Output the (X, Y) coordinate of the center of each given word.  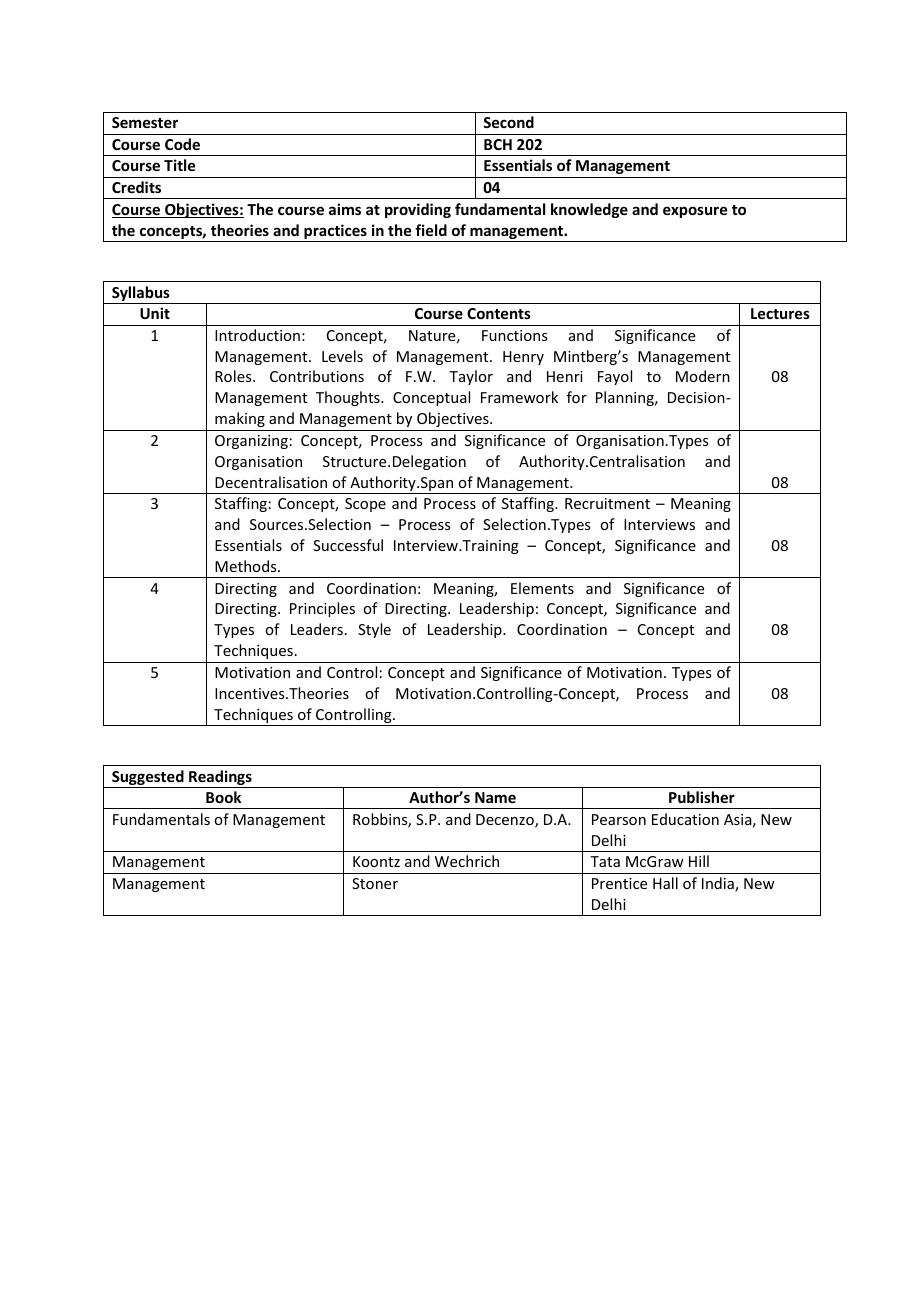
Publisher (702, 797)
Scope (365, 505)
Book (223, 797)
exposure (695, 212)
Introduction (257, 335)
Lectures (780, 313)
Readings (220, 779)
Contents (499, 313)
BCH (498, 144)
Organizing (251, 442)
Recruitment (607, 503)
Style (374, 630)
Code (182, 144)
